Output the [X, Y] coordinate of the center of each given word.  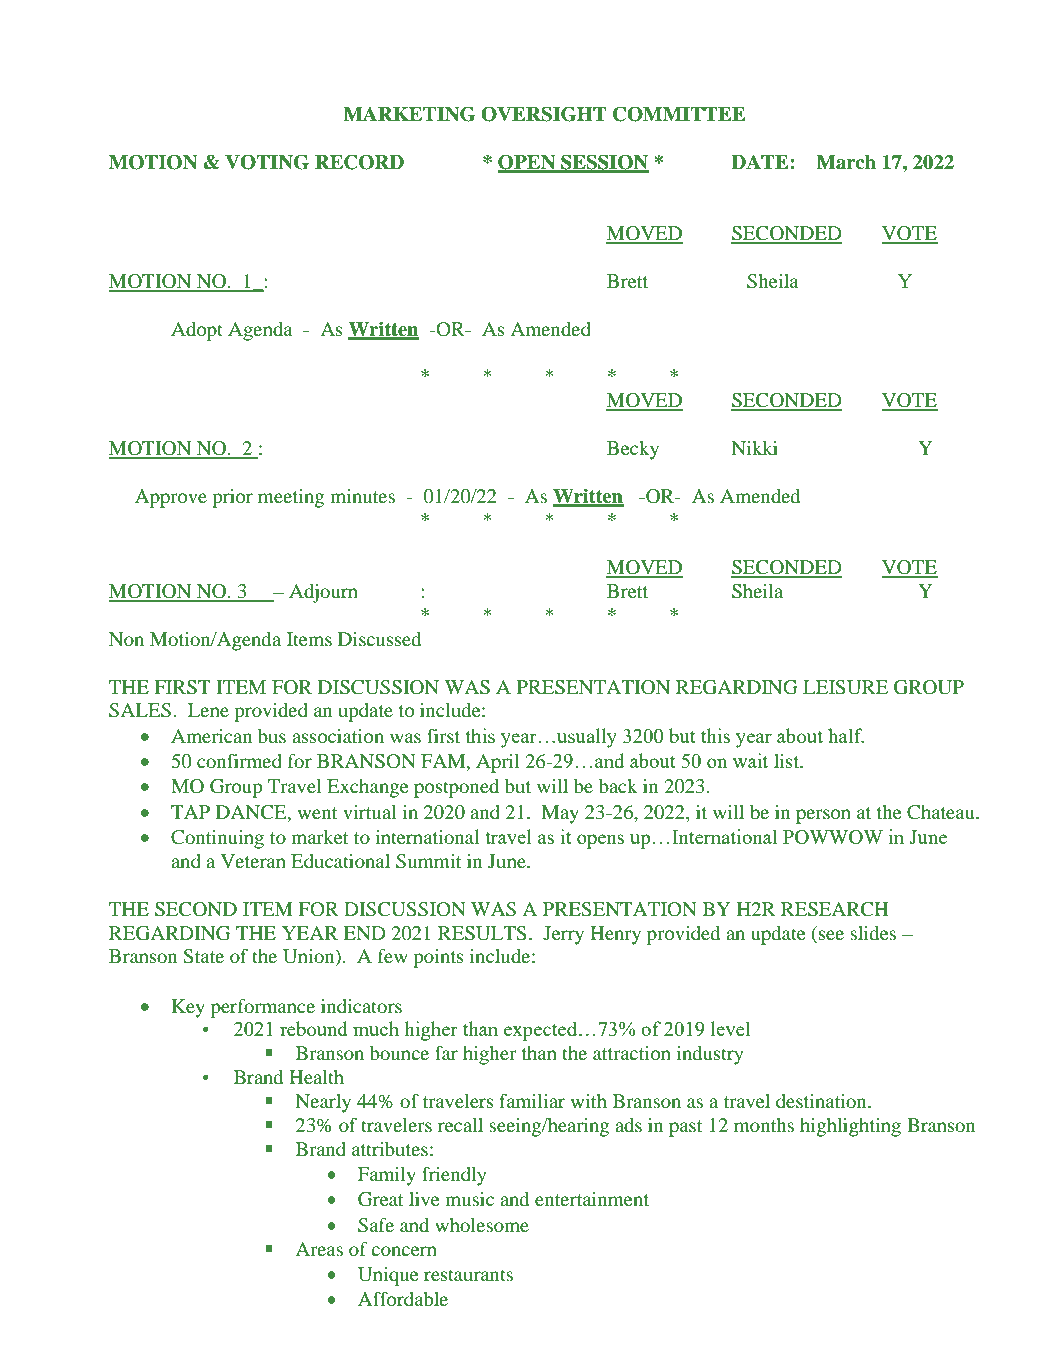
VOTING [267, 162]
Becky [633, 450]
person [823, 816]
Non [126, 639]
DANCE [252, 812]
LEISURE [845, 687]
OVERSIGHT [544, 114]
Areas [319, 1249]
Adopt [197, 331]
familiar [532, 1101]
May [560, 814]
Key [188, 1008]
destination [822, 1101]
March [846, 162]
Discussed [379, 639]
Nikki [755, 448]
